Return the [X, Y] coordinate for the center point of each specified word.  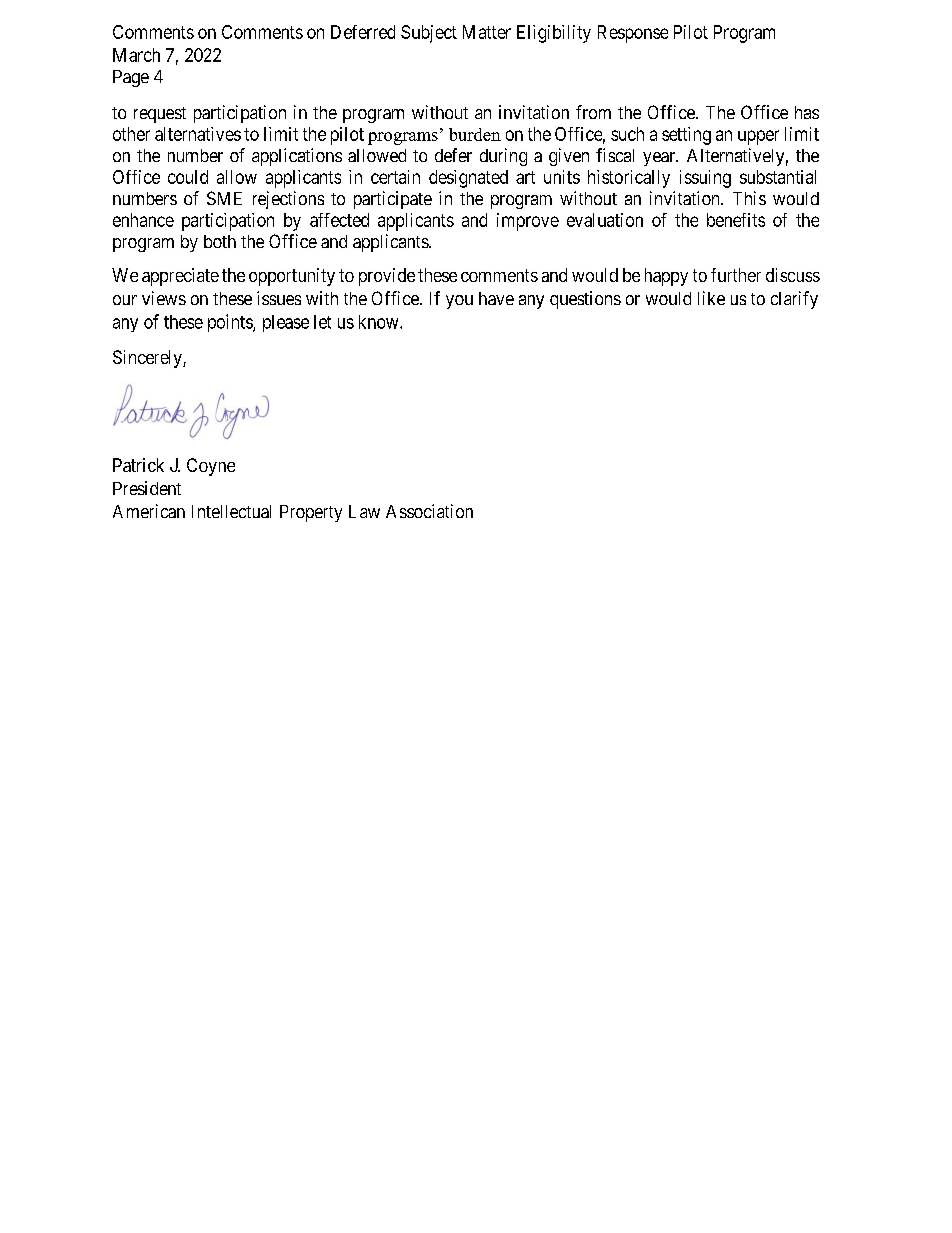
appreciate [180, 277]
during [503, 157]
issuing [705, 179]
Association [429, 511]
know [380, 322]
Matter [487, 32]
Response [633, 34]
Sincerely [148, 359]
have [496, 298]
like [711, 298]
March [136, 55]
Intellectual [231, 511]
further [736, 275]
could [188, 177]
